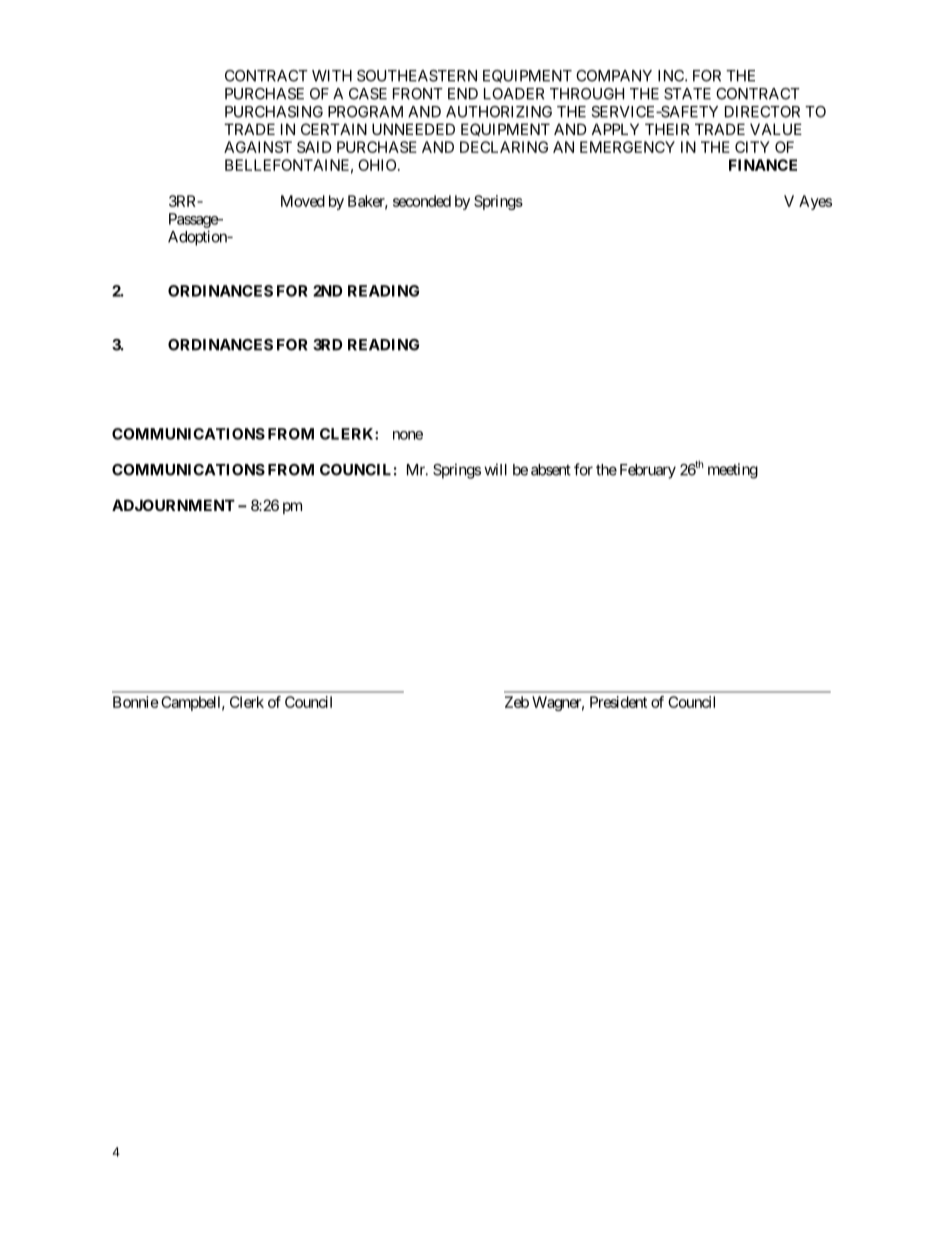 The image size is (952, 1233). What do you see at coordinates (408, 435) in the screenshot?
I see `none` at bounding box center [408, 435].
